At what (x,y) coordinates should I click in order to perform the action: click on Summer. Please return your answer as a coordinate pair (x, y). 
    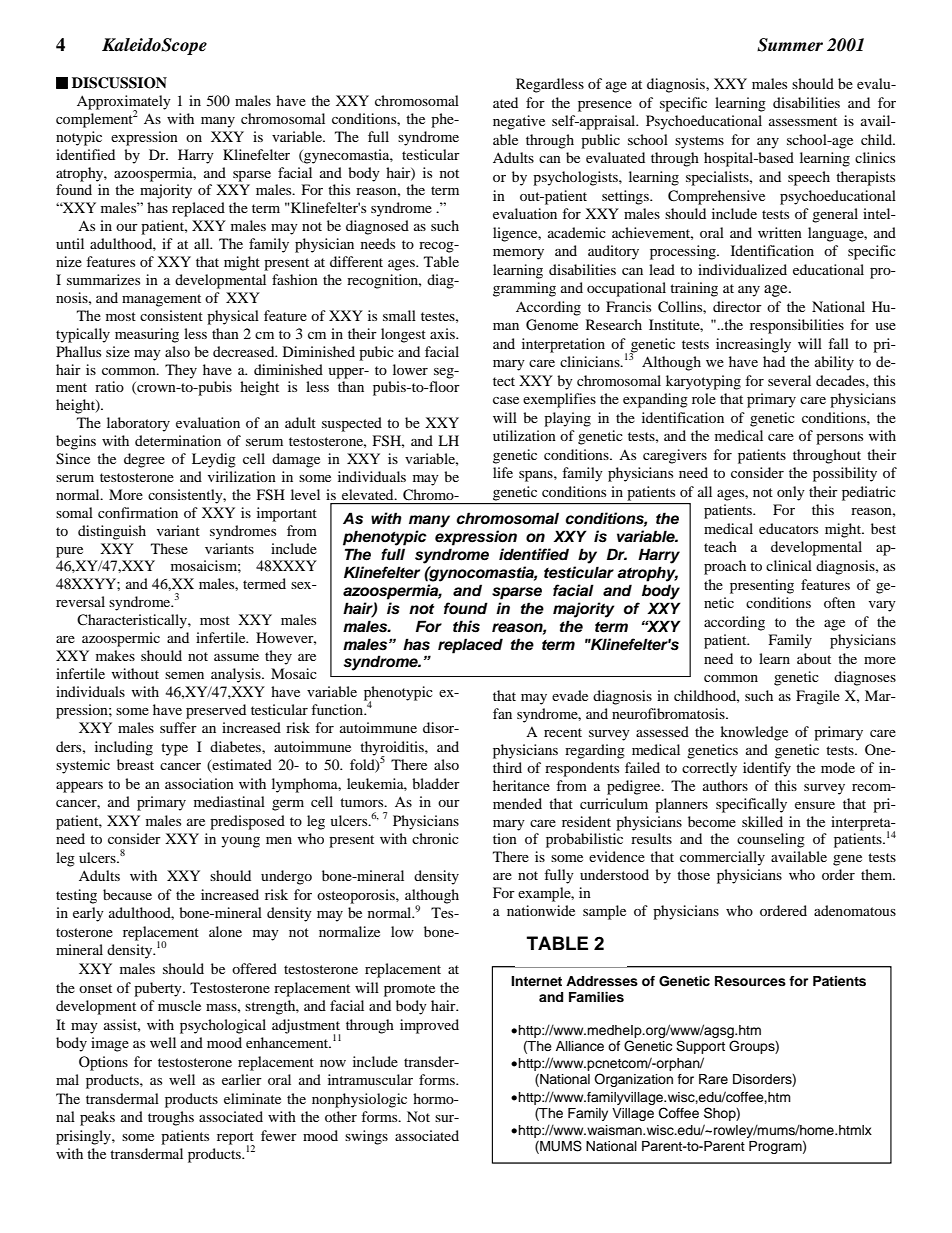
    Looking at the image, I should click on (790, 45).
